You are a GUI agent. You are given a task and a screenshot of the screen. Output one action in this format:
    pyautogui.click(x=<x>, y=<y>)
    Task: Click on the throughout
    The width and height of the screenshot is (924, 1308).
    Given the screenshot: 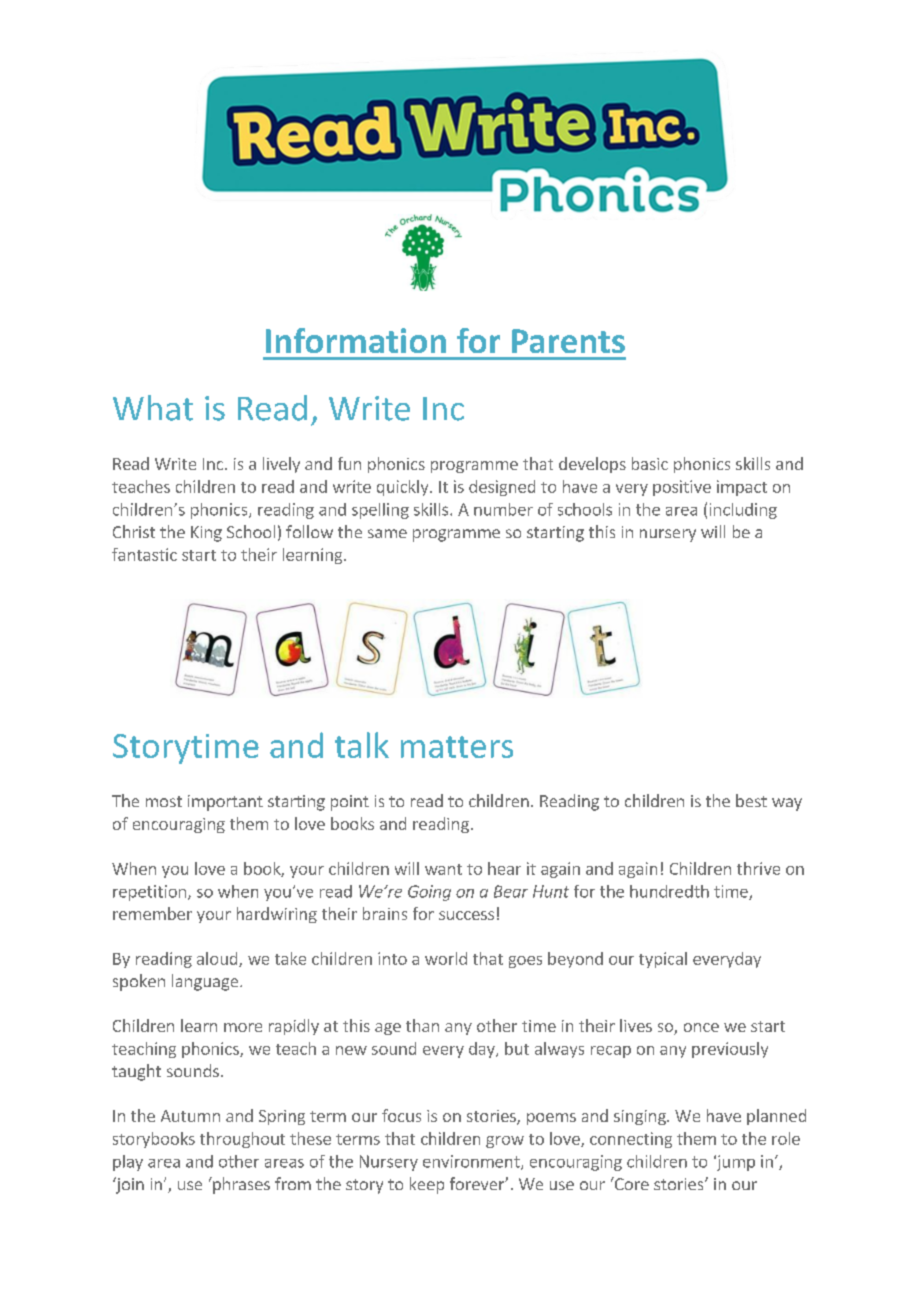 What is the action you would take?
    pyautogui.click(x=242, y=1140)
